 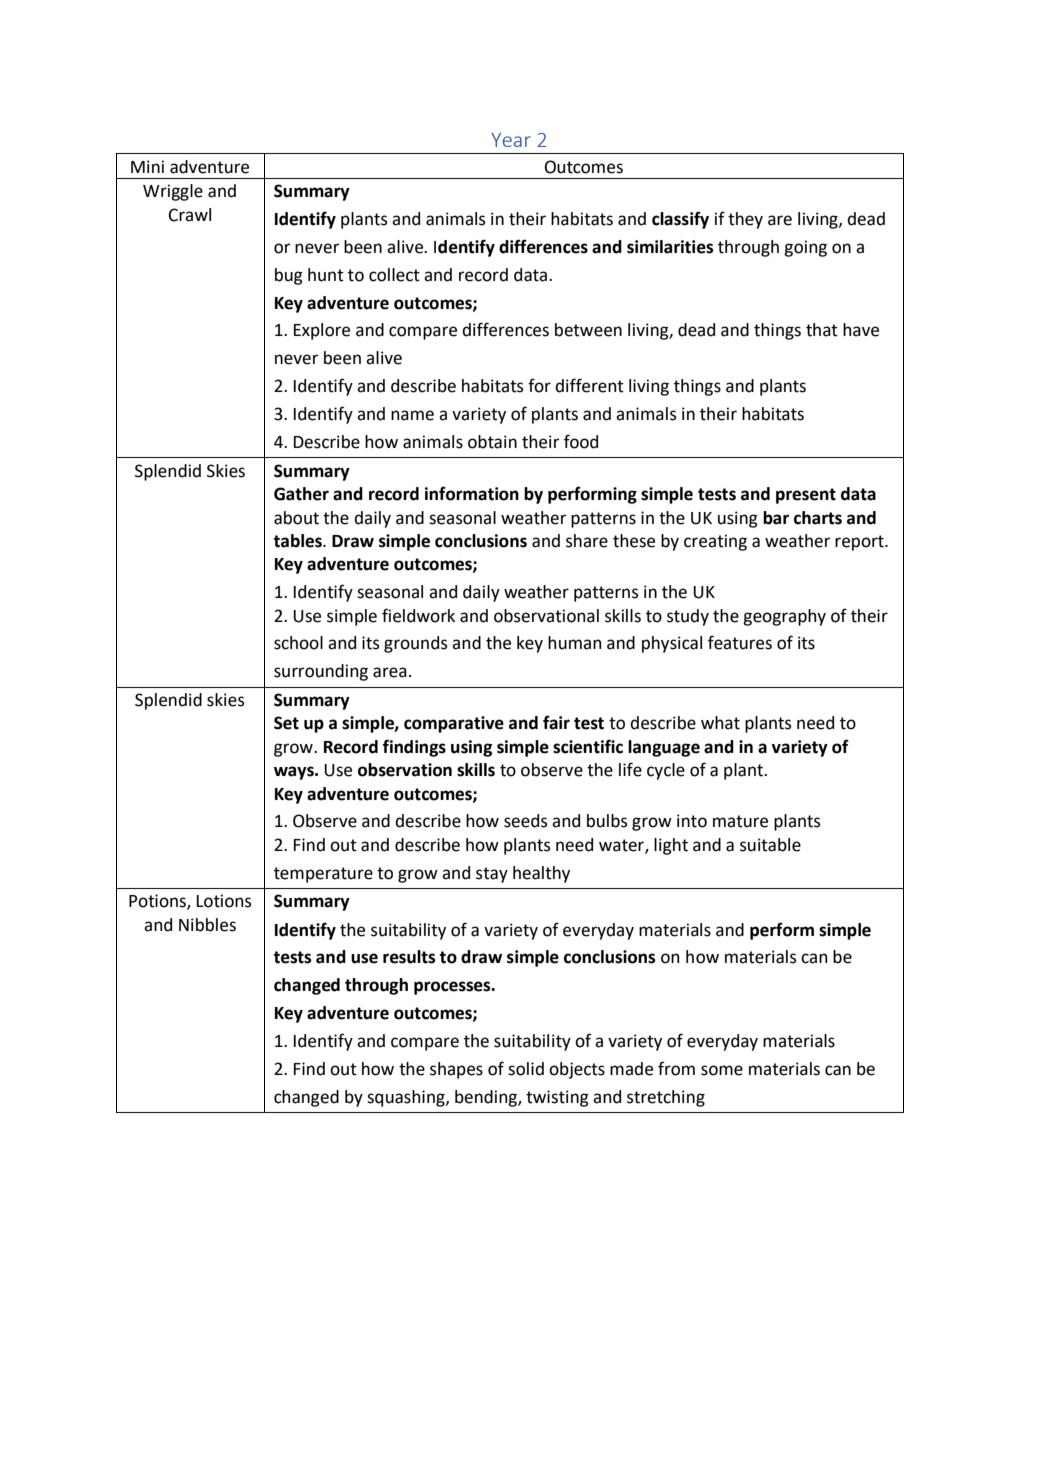 I want to click on Year, so click(x=511, y=140).
